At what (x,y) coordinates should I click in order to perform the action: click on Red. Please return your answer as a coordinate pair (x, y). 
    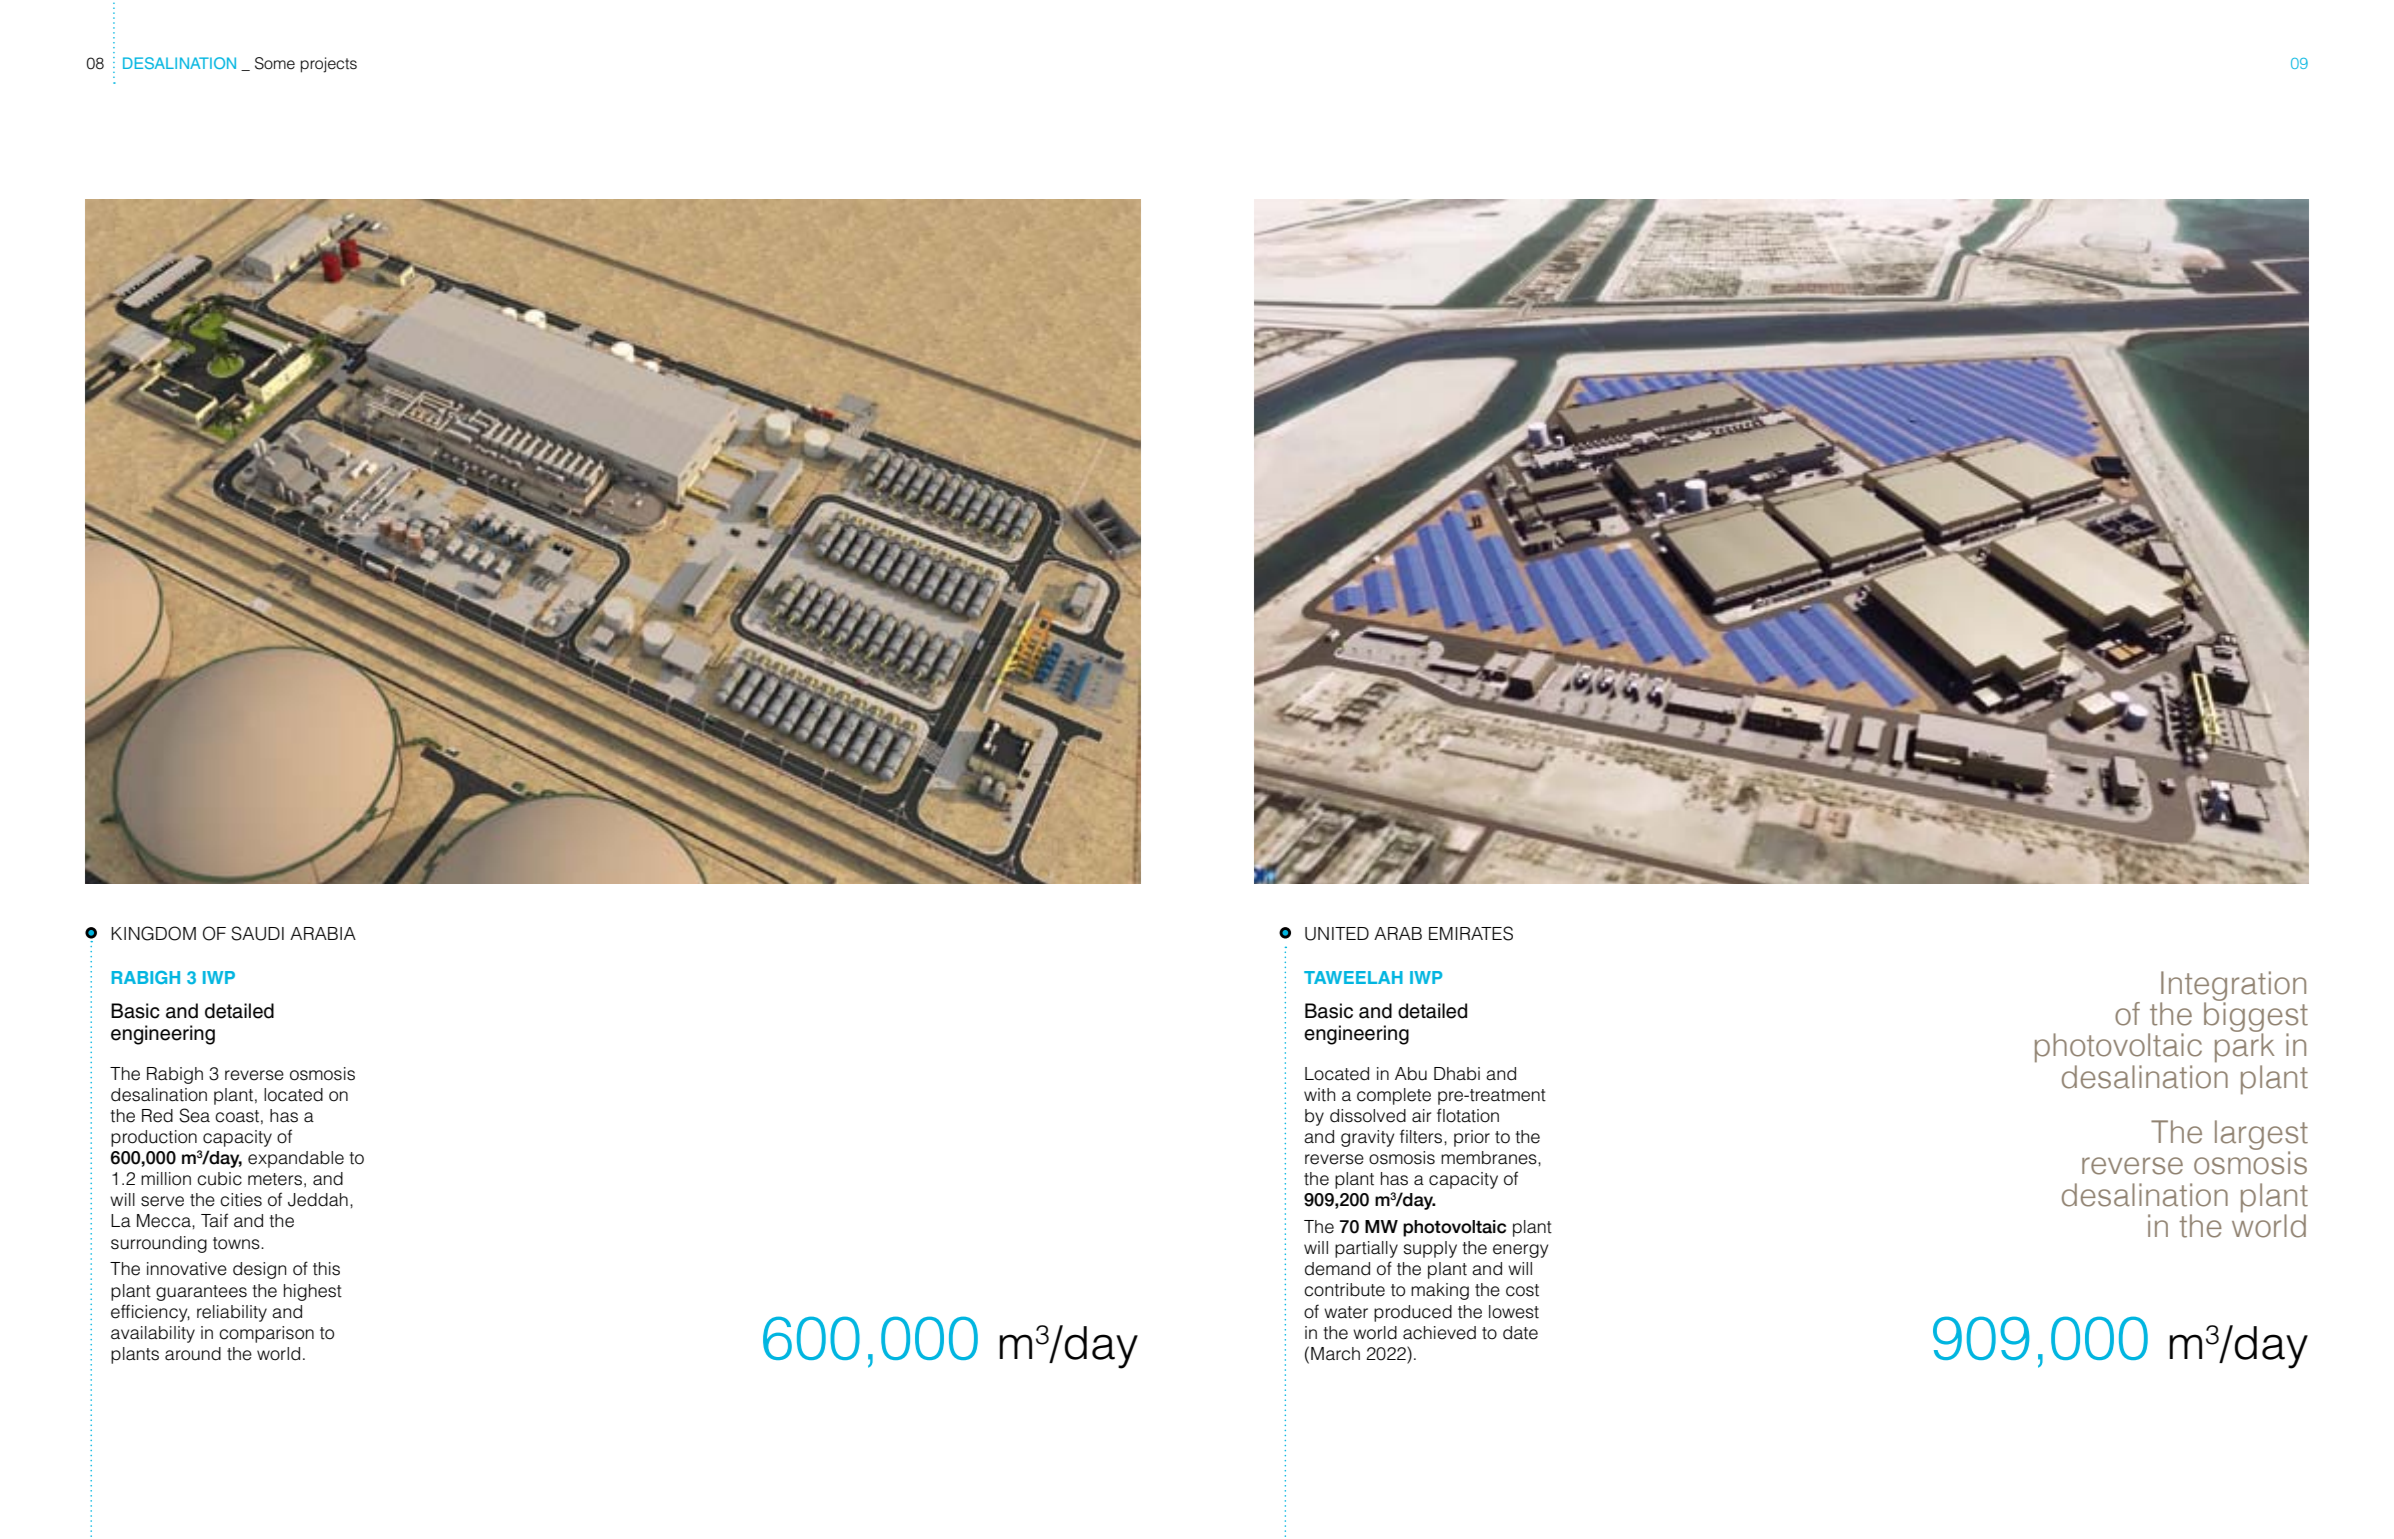
    Looking at the image, I should click on (157, 1116).
